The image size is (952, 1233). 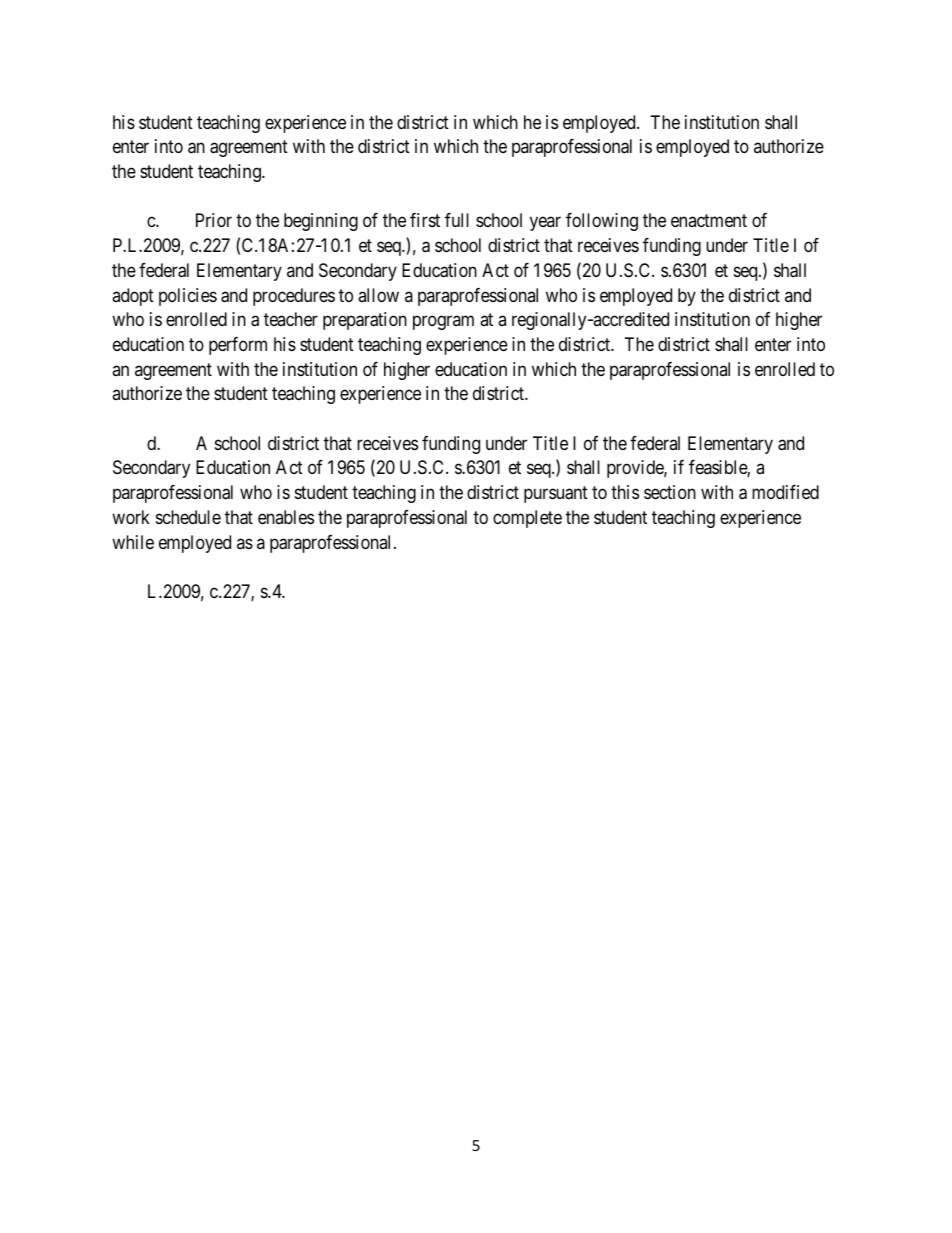 I want to click on while, so click(x=133, y=542).
